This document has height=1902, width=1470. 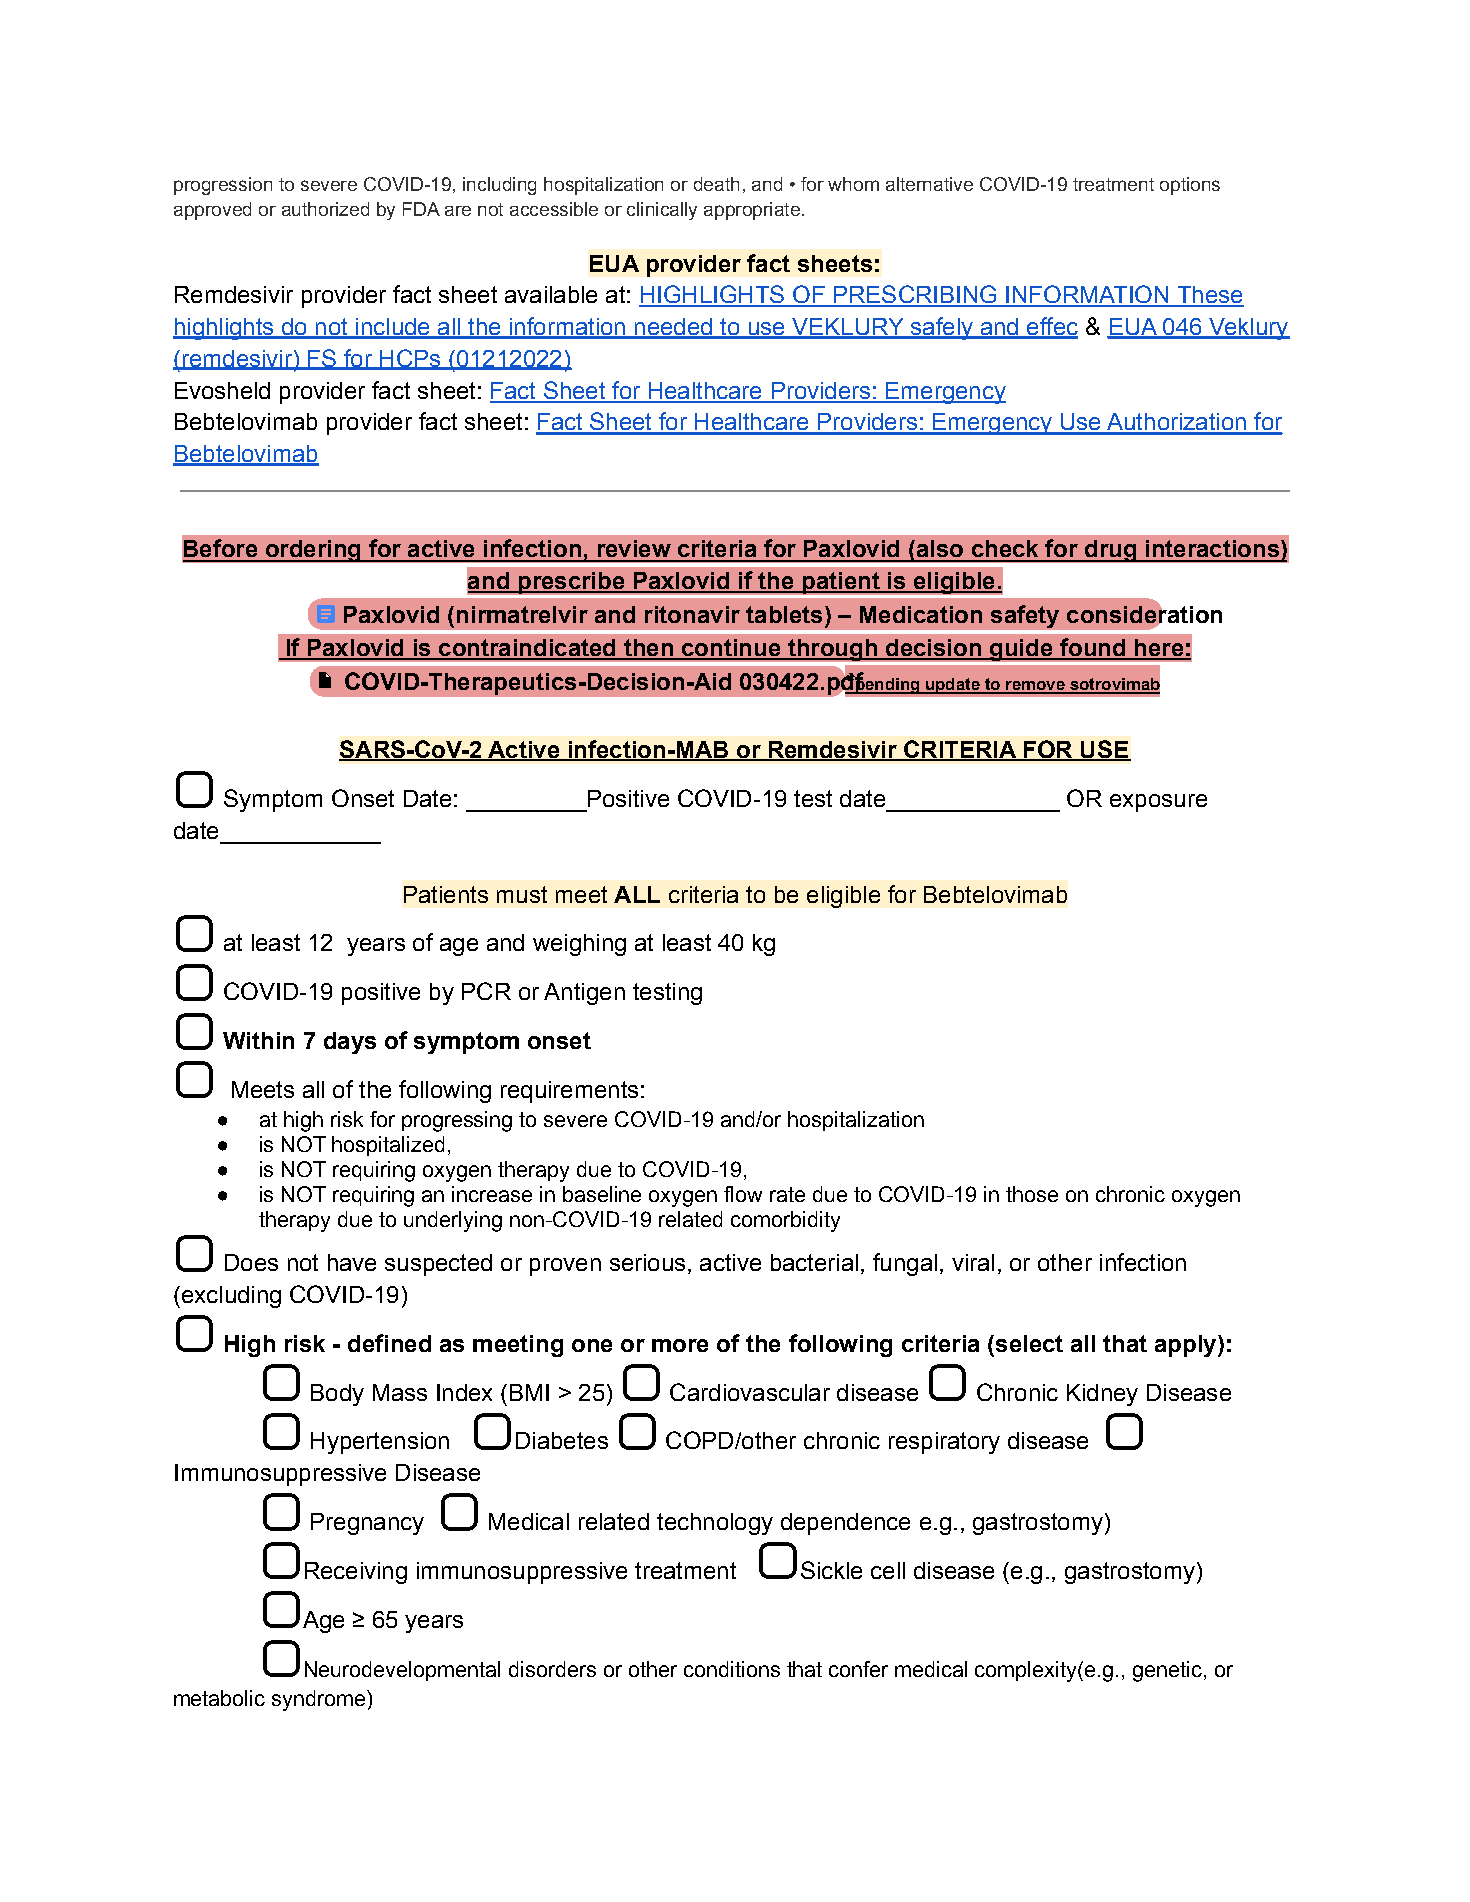 What do you see at coordinates (1032, 1194) in the document?
I see `those` at bounding box center [1032, 1194].
